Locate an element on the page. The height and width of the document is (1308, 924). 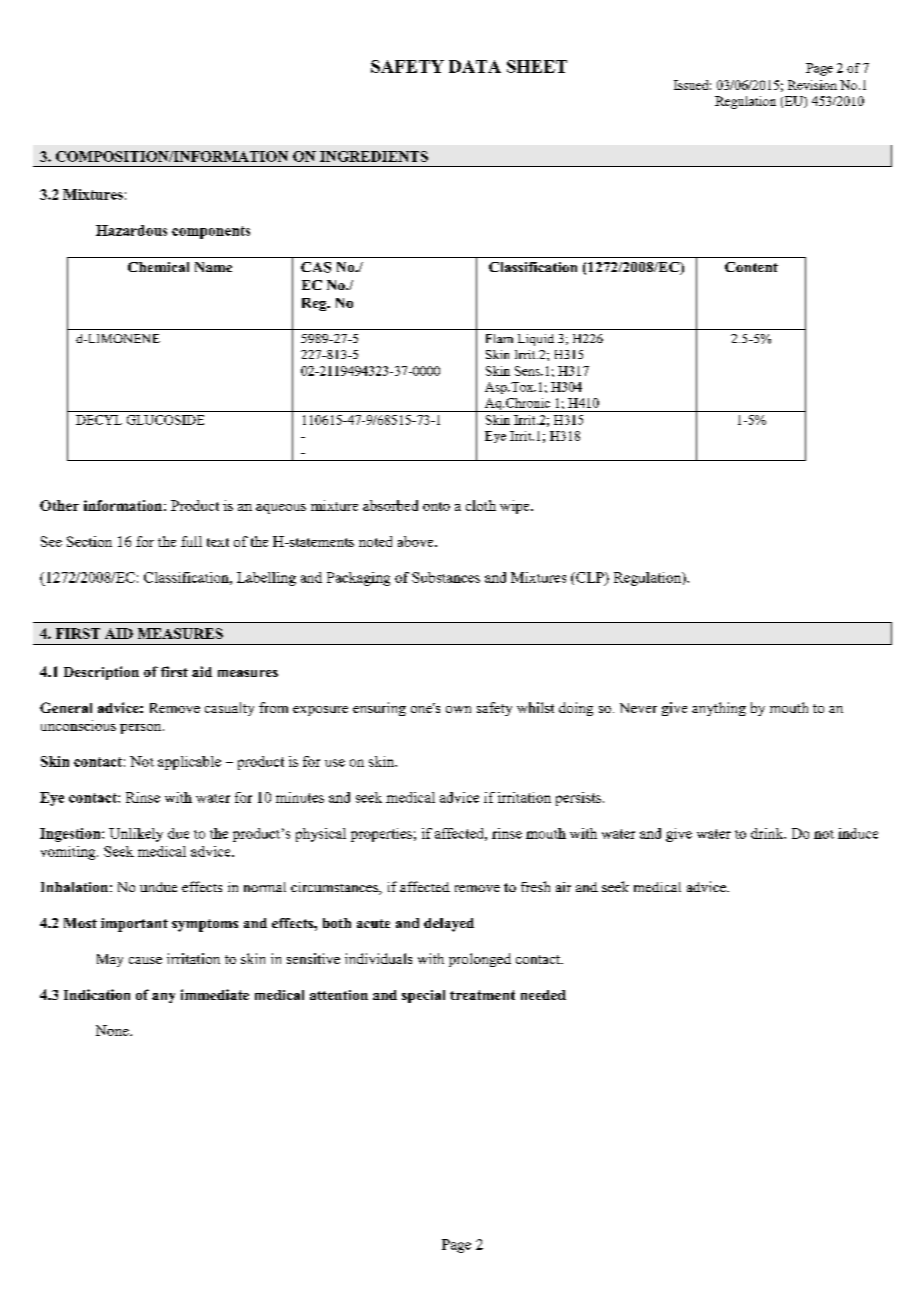
treatment is located at coordinates (482, 995).
